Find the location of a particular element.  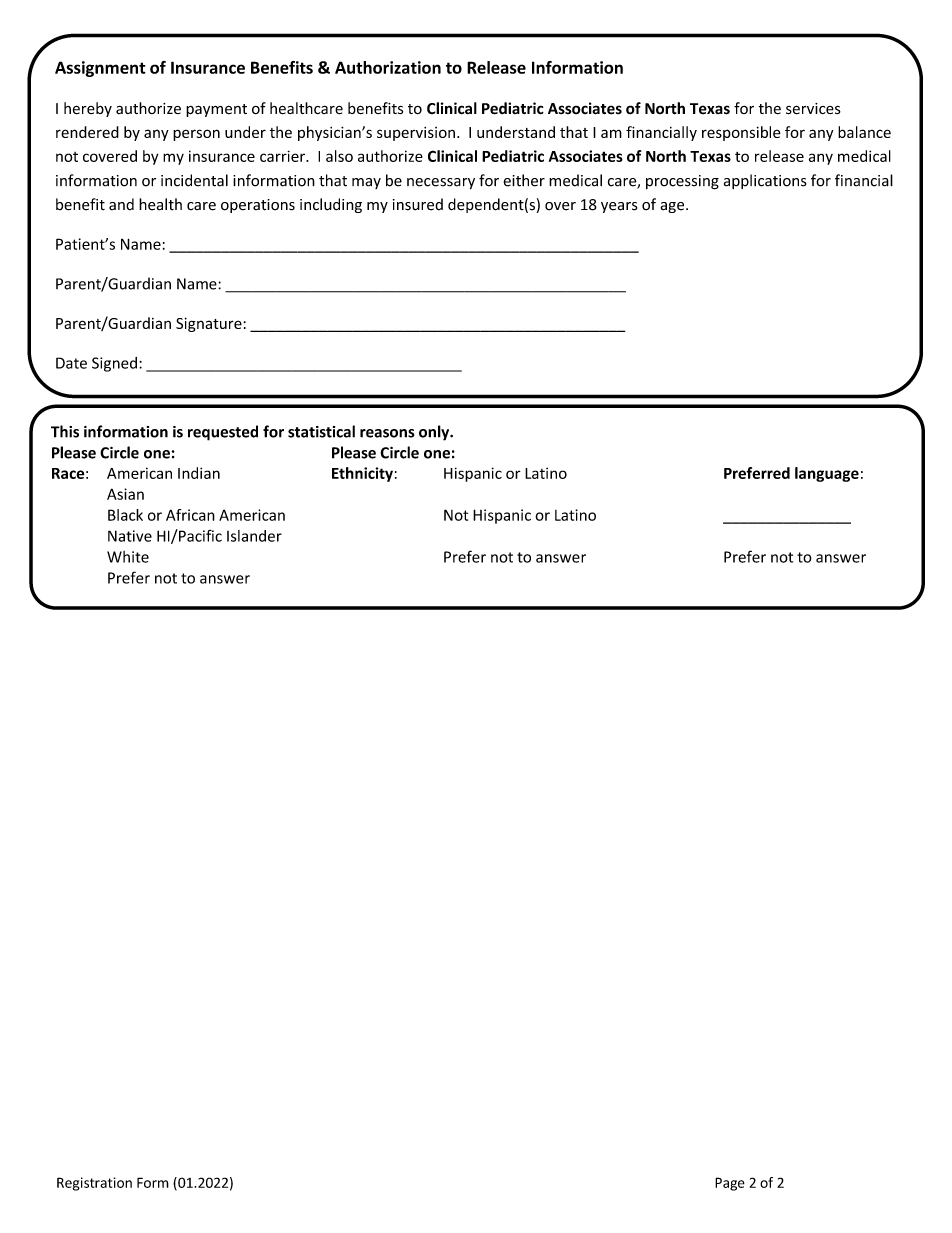

supervision is located at coordinates (416, 134).
